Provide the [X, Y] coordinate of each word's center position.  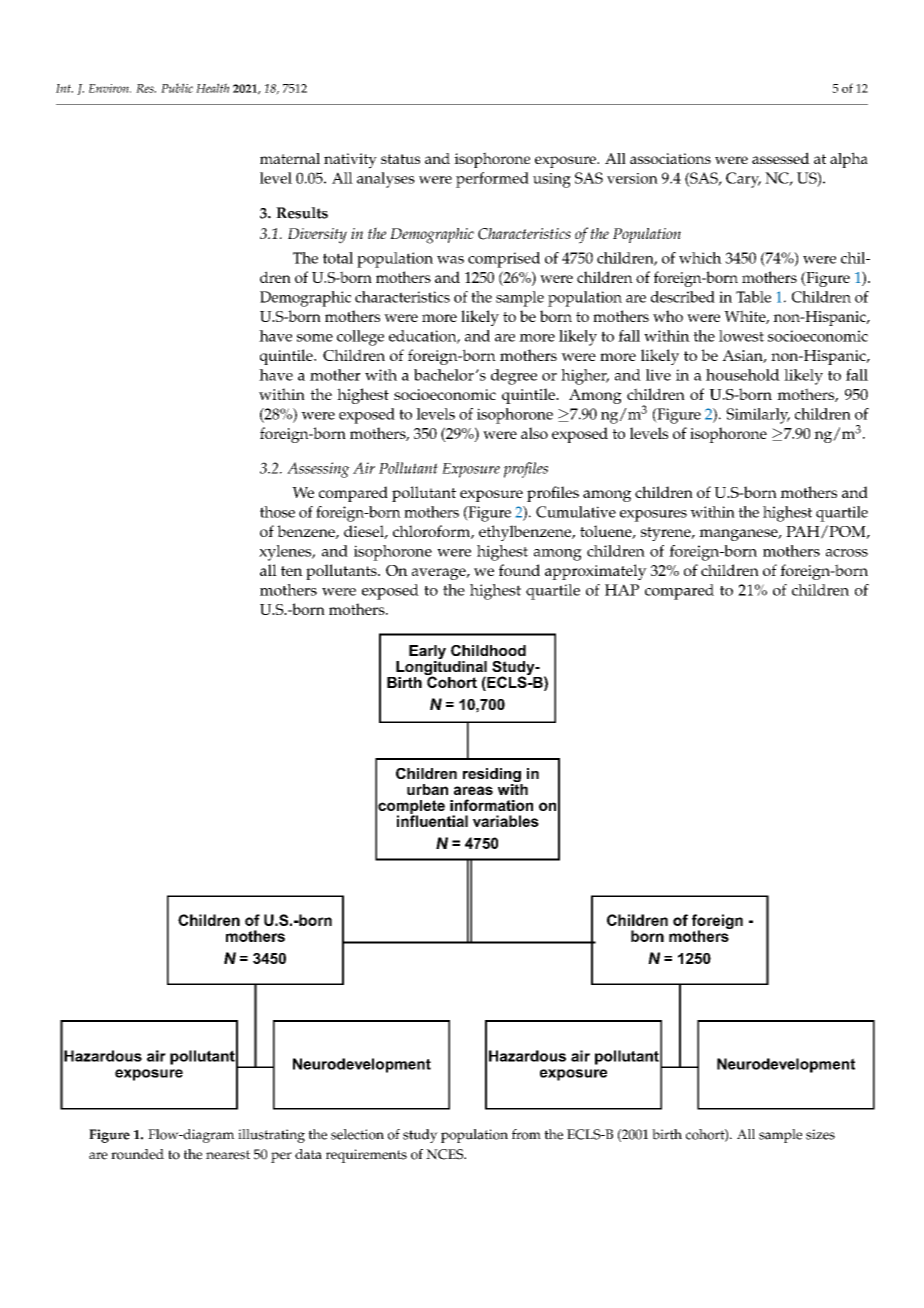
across [847, 553]
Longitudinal [441, 668]
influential [432, 820]
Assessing [318, 470]
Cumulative [576, 512]
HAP [622, 590]
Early [427, 653]
